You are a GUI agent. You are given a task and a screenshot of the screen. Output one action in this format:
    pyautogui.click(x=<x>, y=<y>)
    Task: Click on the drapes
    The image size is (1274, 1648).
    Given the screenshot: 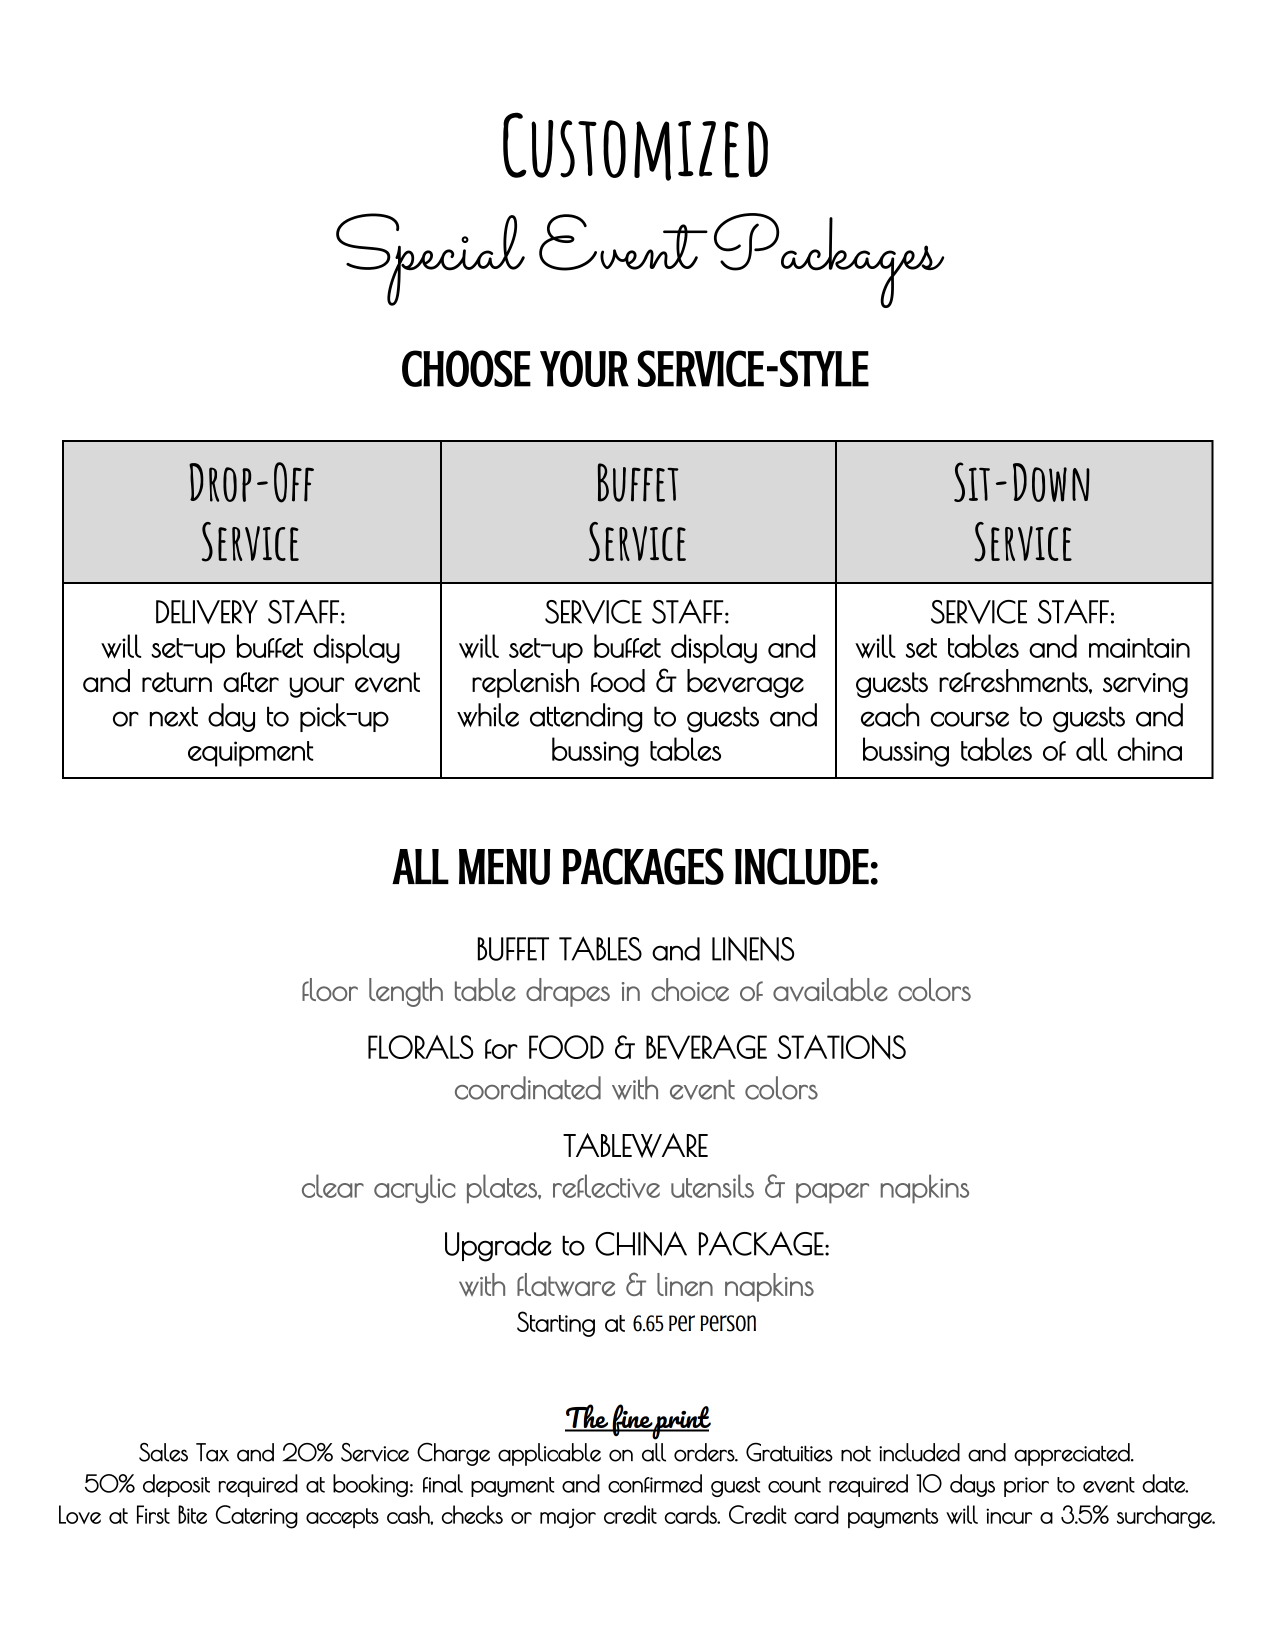 What is the action you would take?
    pyautogui.click(x=568, y=992)
